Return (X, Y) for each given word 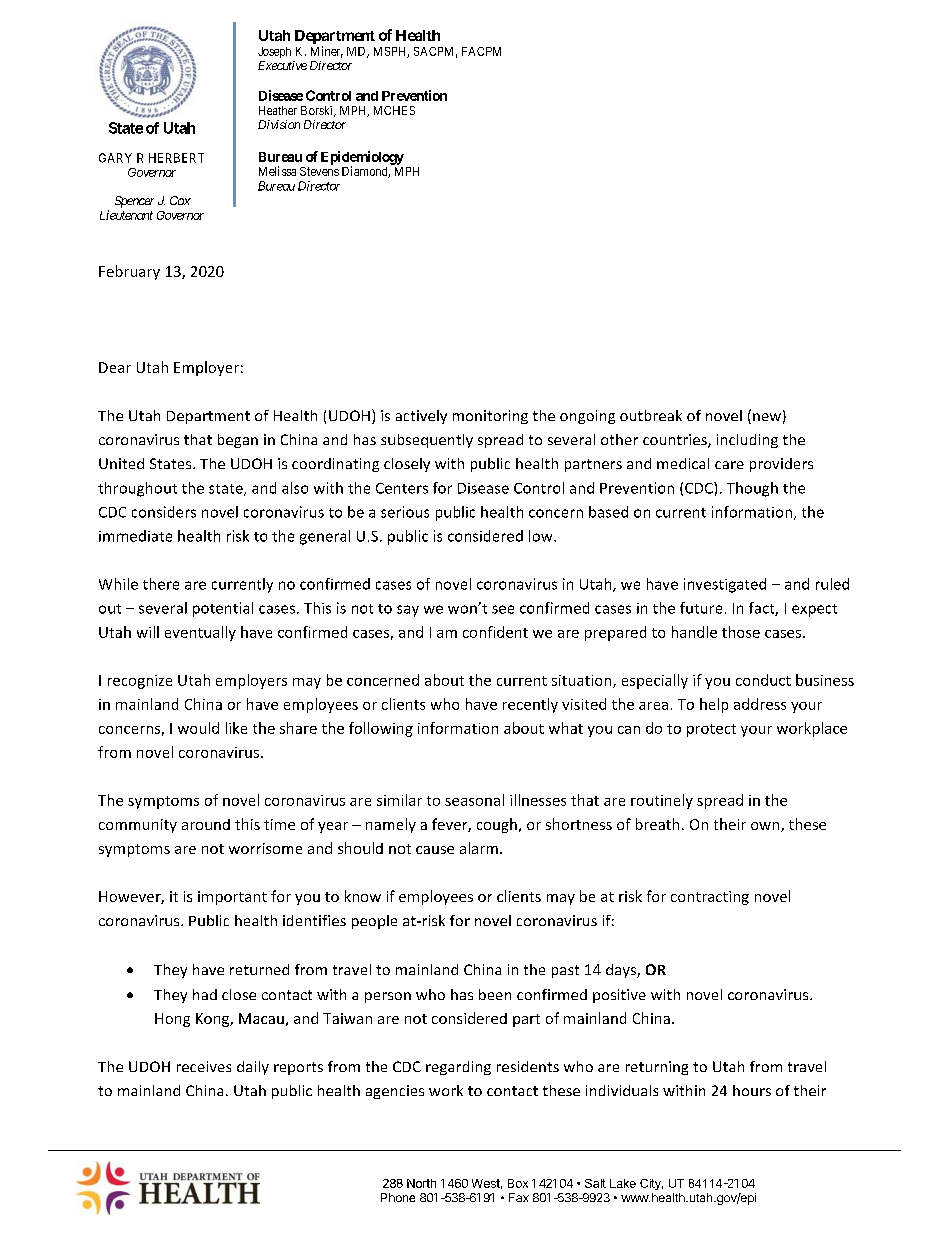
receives (204, 1066)
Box (518, 1183)
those (741, 632)
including (747, 441)
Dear (115, 367)
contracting (710, 898)
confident (495, 632)
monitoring (490, 417)
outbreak (651, 415)
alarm (479, 848)
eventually (200, 633)
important (232, 898)
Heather (278, 110)
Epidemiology (362, 159)
